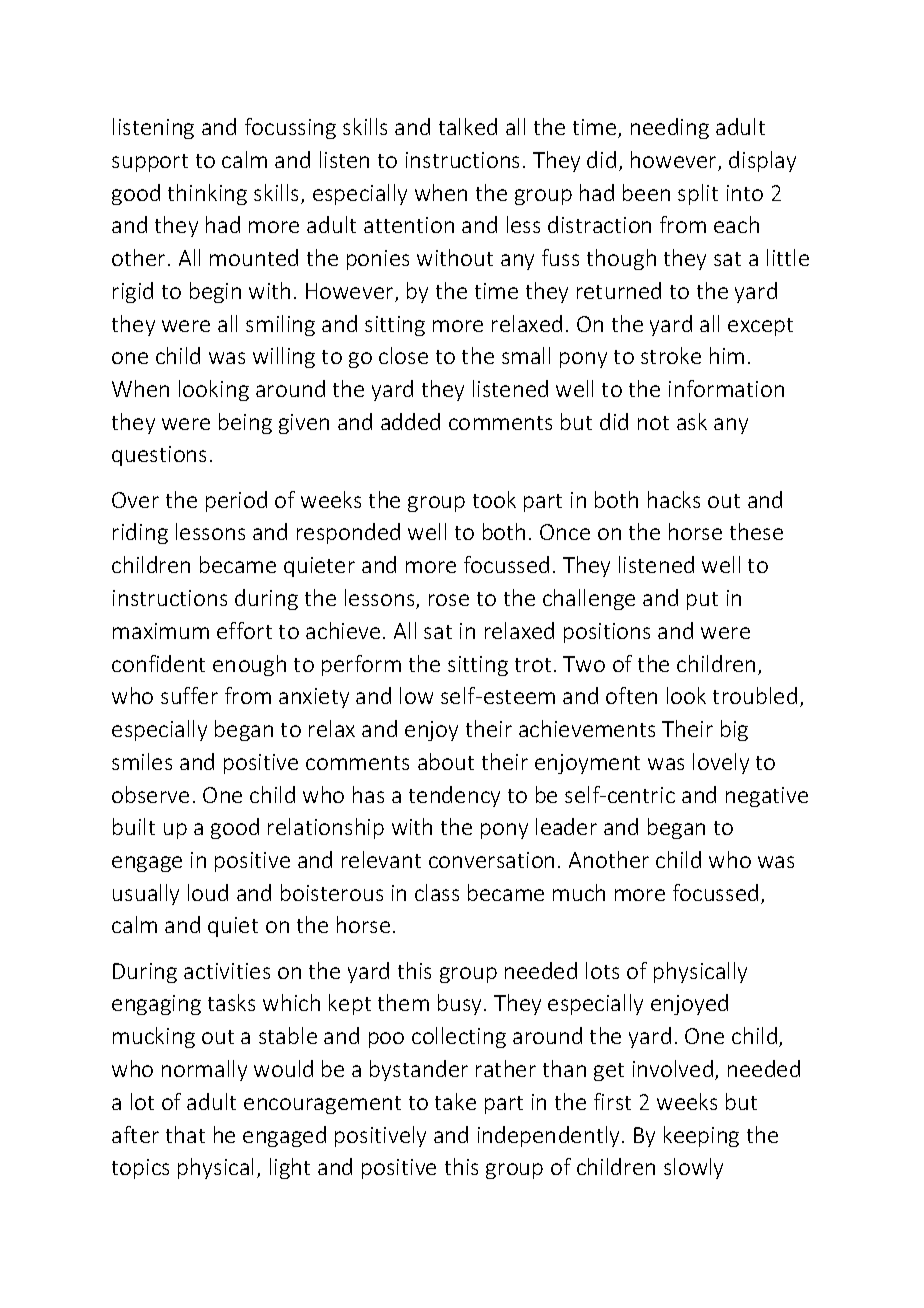 The height and width of the page is (1308, 924). What do you see at coordinates (150, 794) in the page?
I see `observe` at bounding box center [150, 794].
